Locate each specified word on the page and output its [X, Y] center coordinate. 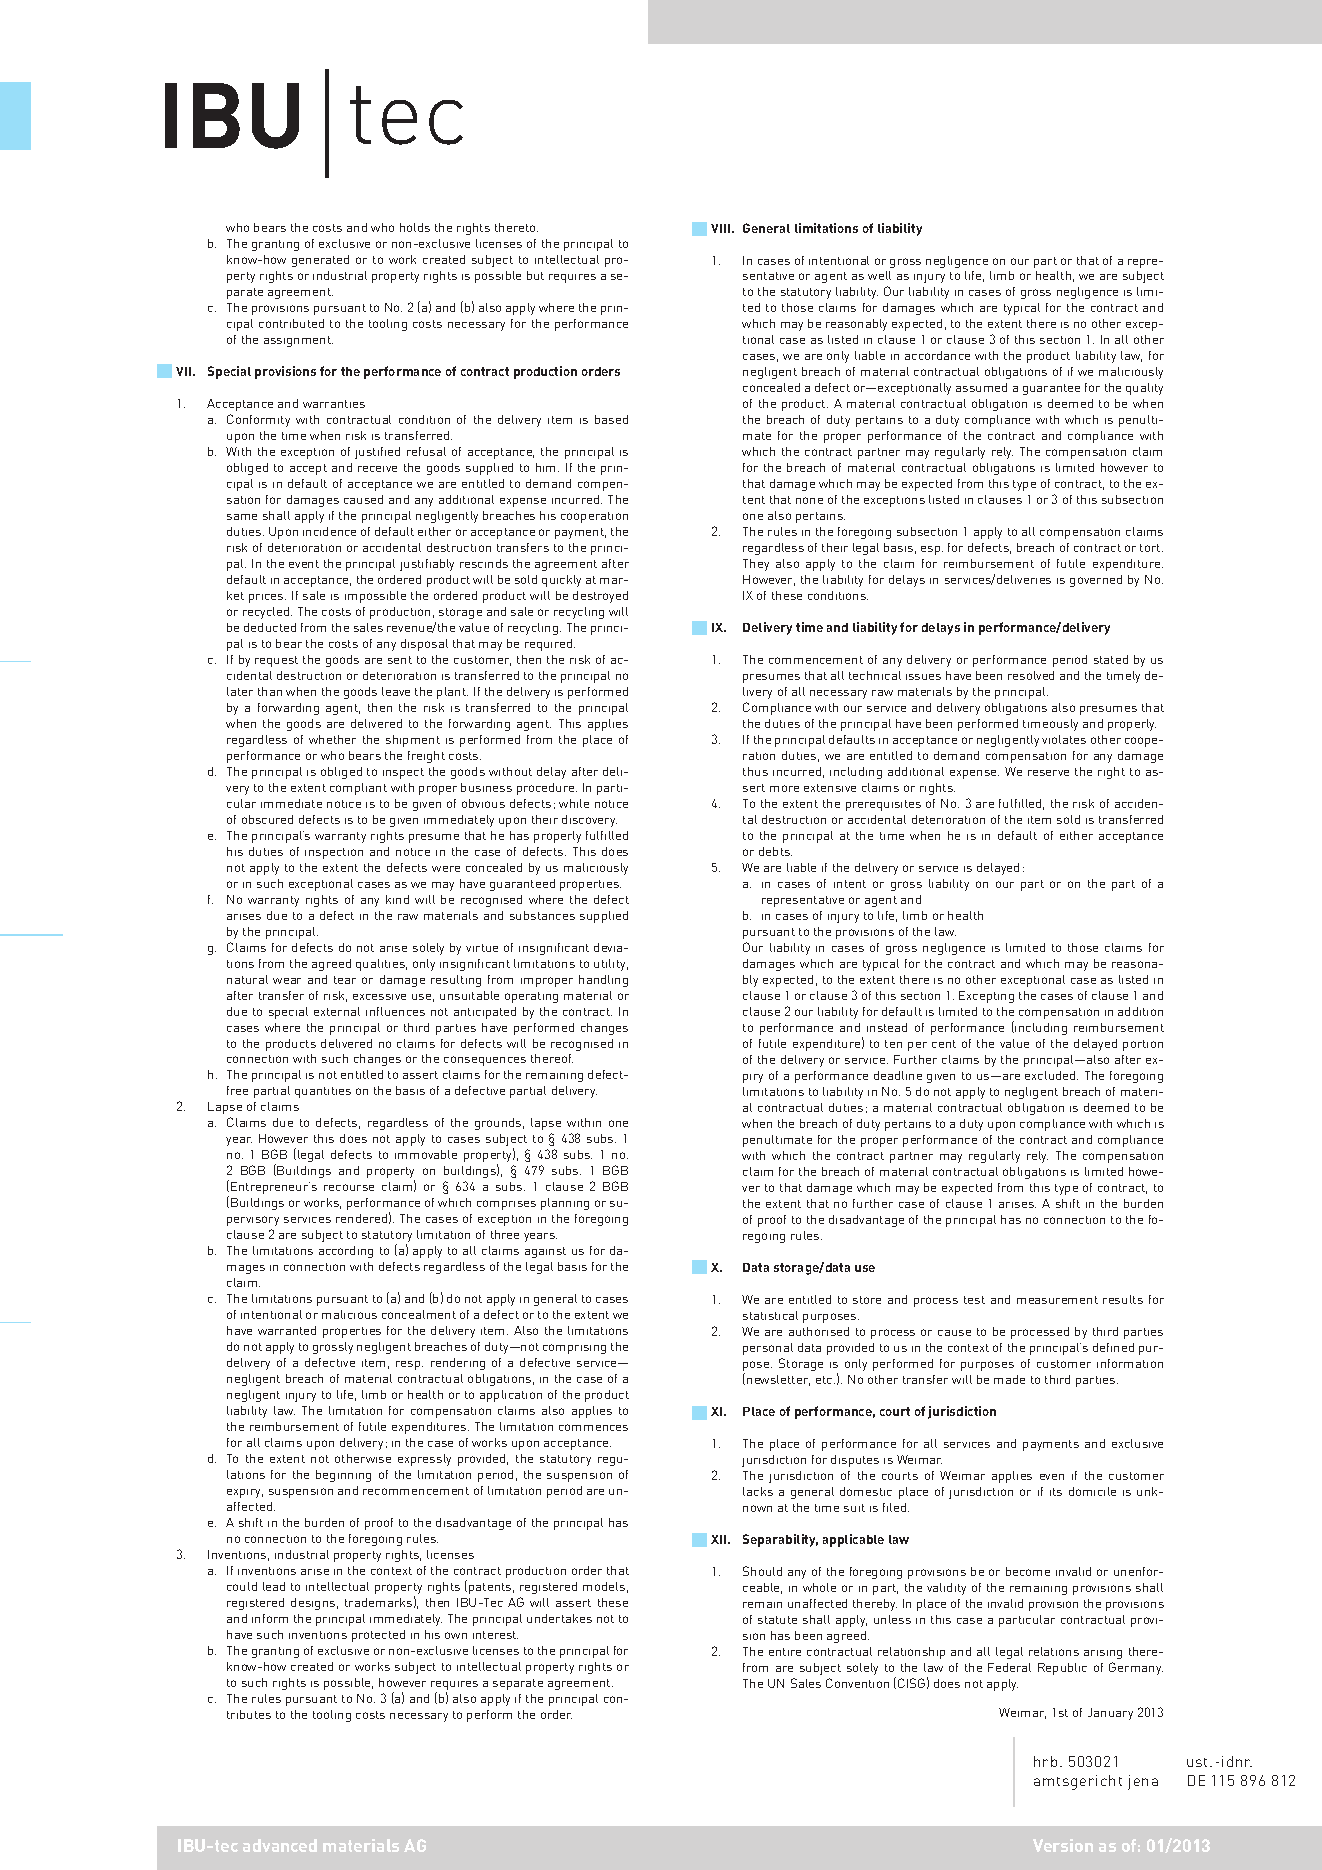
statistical [770, 1315]
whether [332, 739]
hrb [1045, 1761]
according [346, 1252]
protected [378, 1636]
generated [320, 261]
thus [755, 771]
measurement [1057, 1300]
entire [785, 1652]
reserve [1048, 773]
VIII [722, 228]
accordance [937, 355]
